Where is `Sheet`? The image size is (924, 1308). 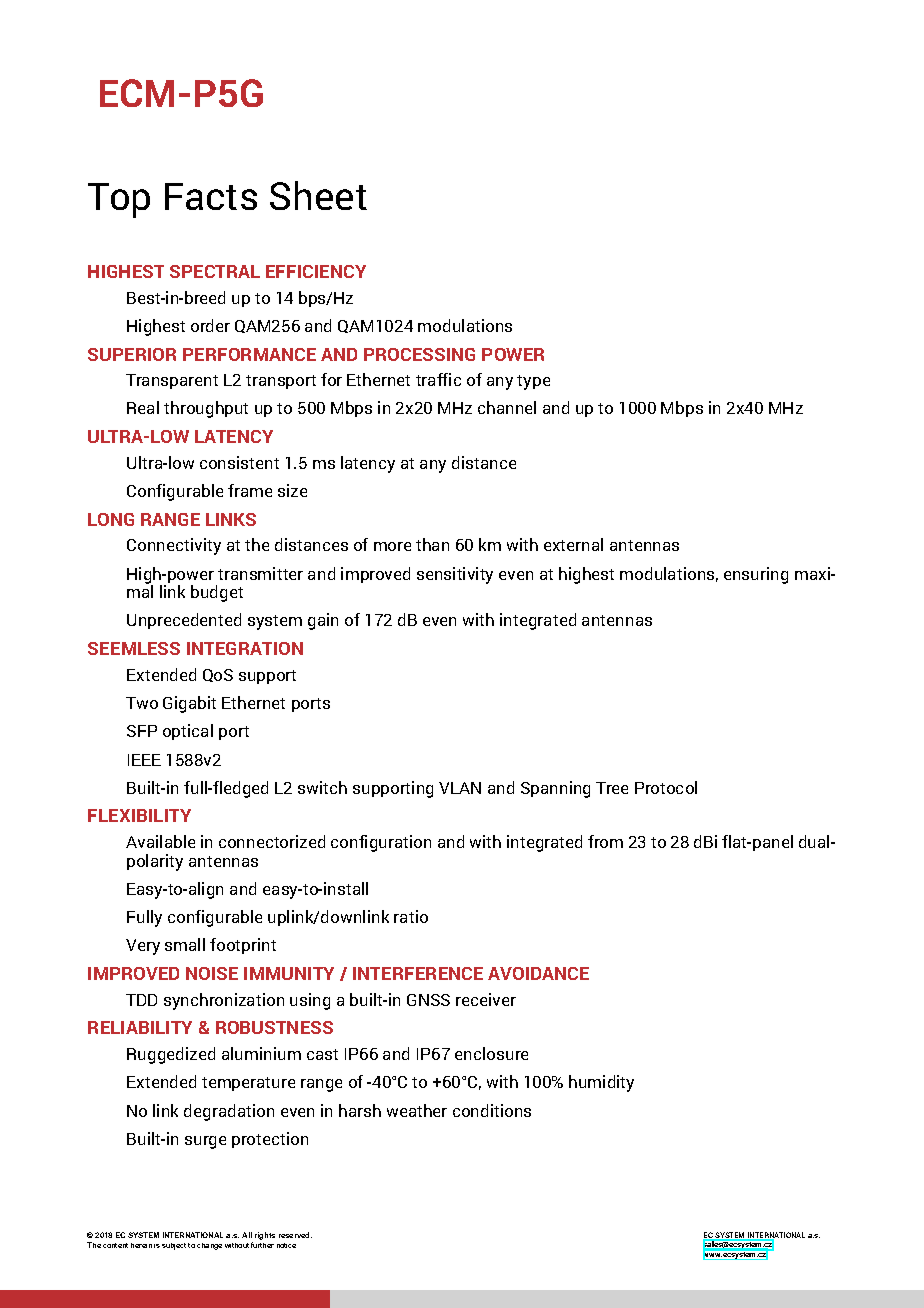
Sheet is located at coordinates (318, 195).
